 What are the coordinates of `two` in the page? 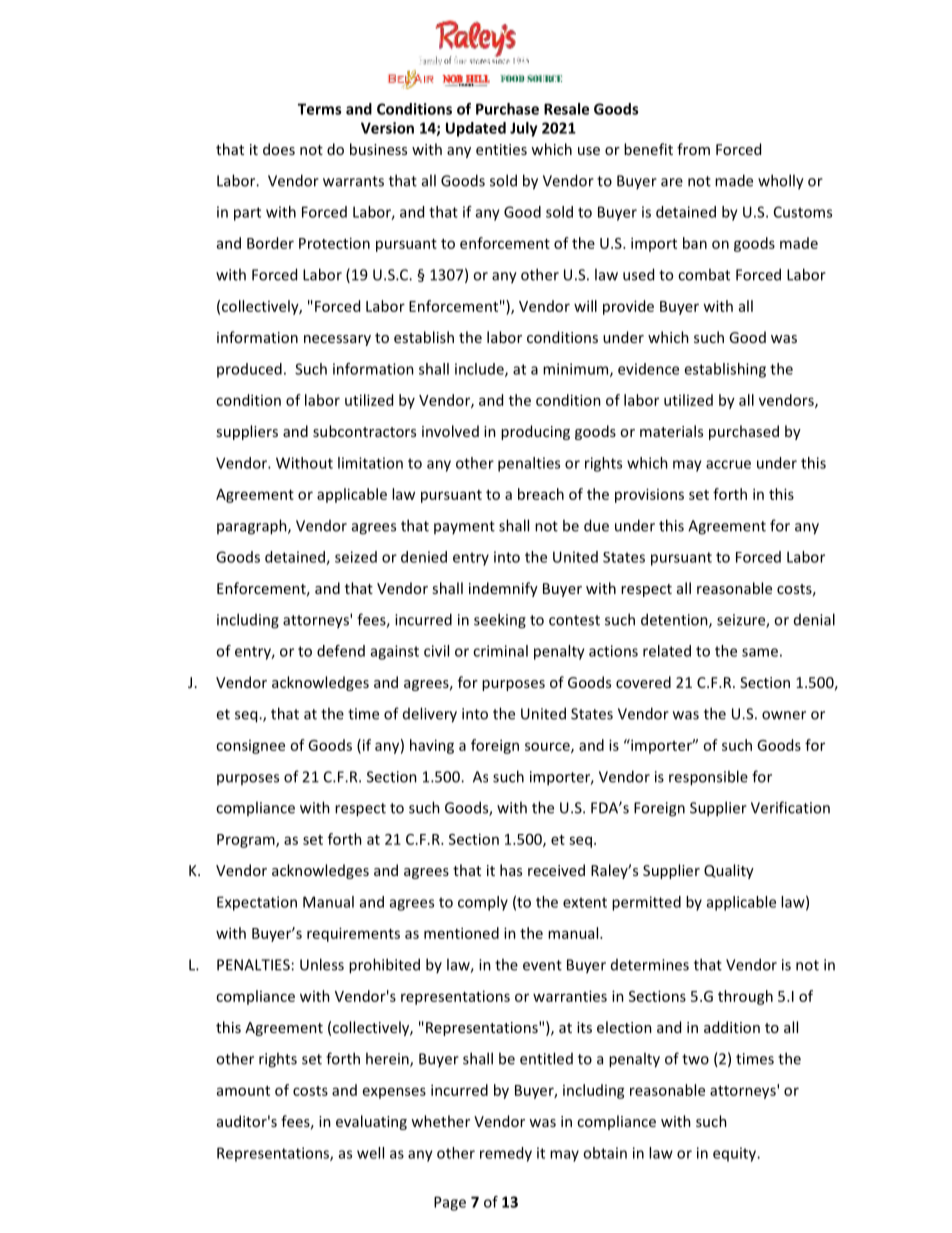 It's located at (695, 1059).
